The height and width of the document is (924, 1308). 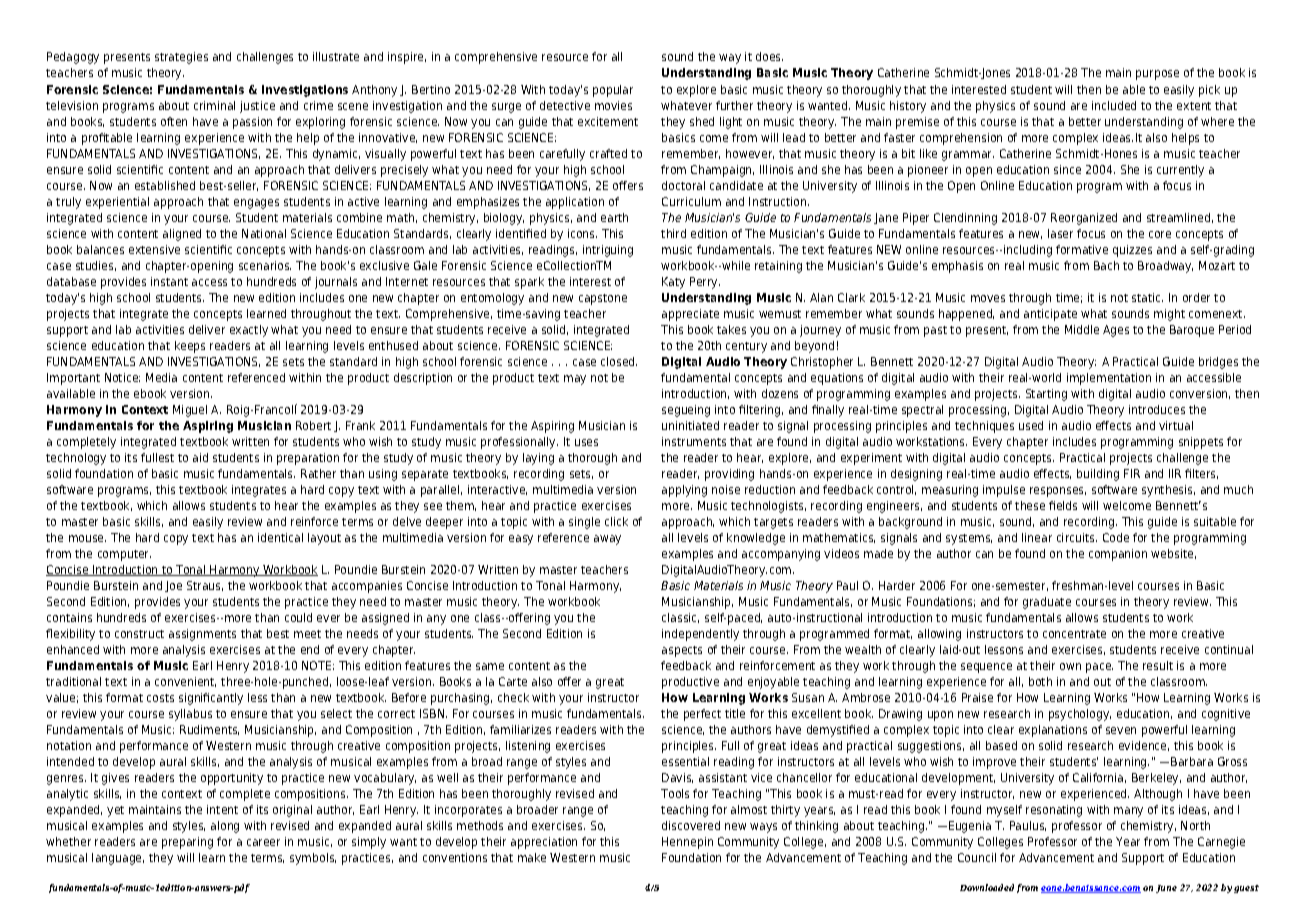 I want to click on syllabus, so click(x=190, y=715).
